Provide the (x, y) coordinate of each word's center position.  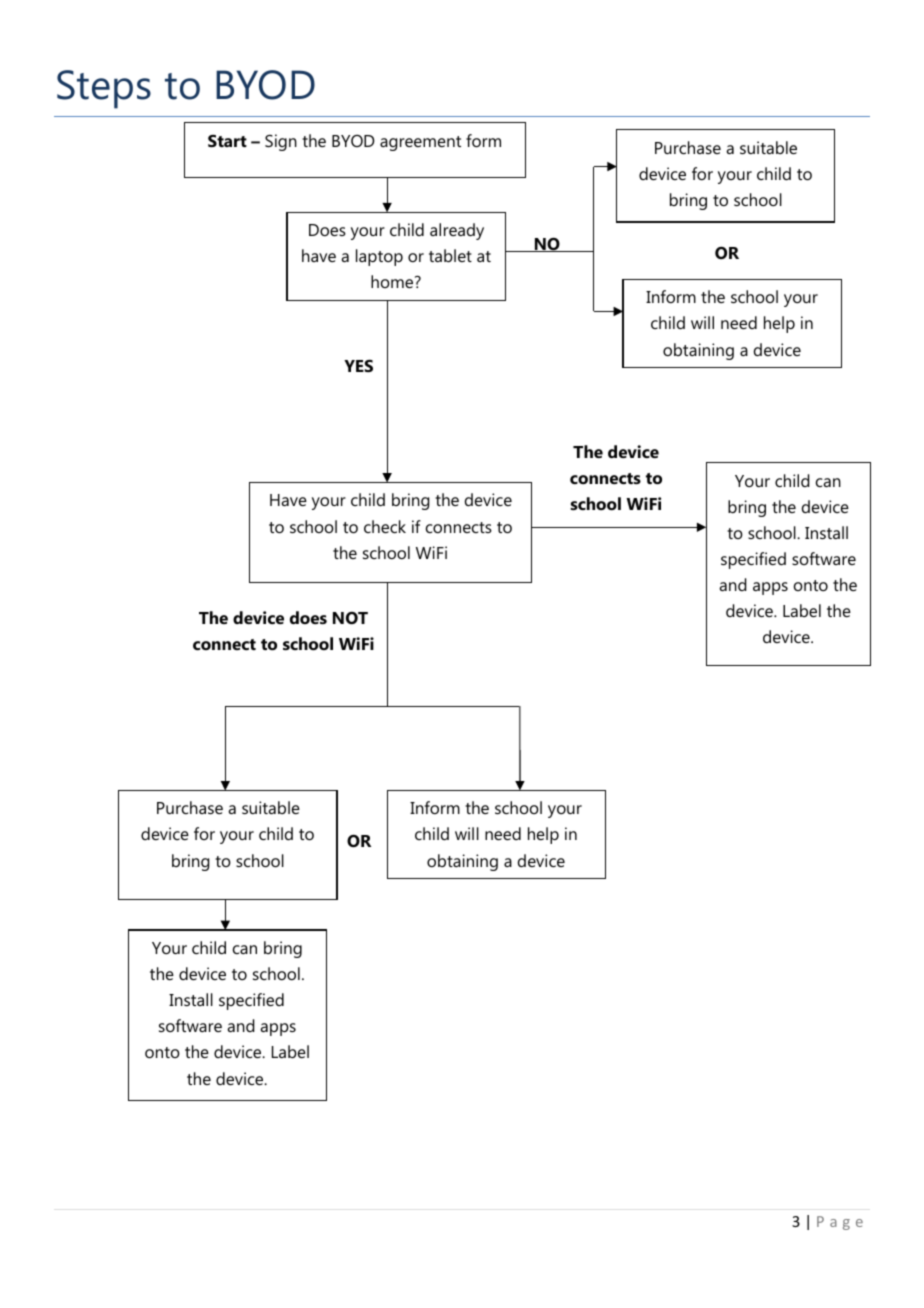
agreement (420, 143)
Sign (281, 142)
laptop (379, 257)
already (457, 231)
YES (358, 365)
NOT (350, 618)
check (385, 526)
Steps (104, 89)
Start (227, 141)
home (393, 281)
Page (840, 1223)
